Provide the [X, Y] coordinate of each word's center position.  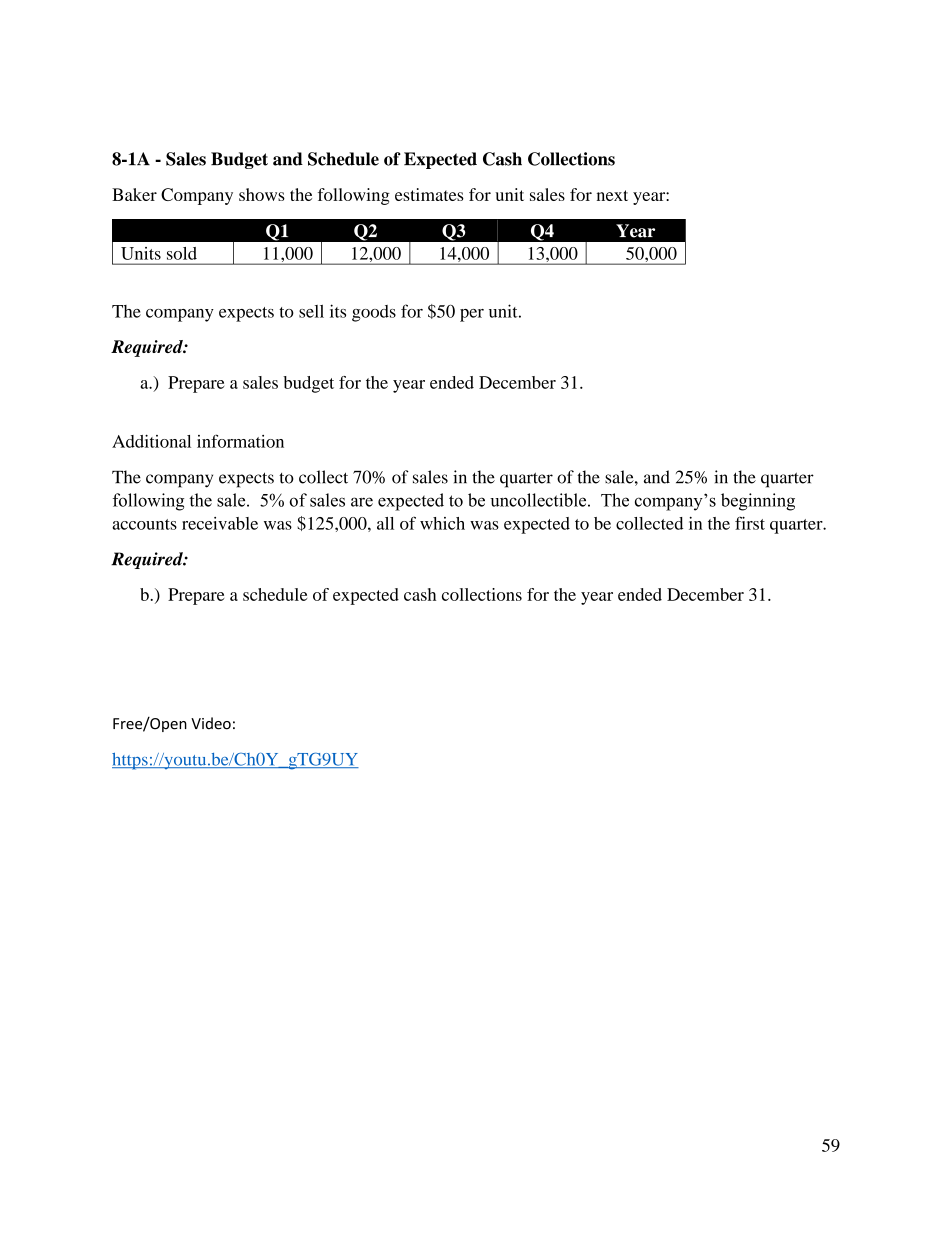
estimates [429, 194]
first [750, 523]
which [442, 523]
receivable [220, 523]
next [612, 195]
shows [262, 194]
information [240, 441]
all [385, 523]
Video [211, 723]
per [472, 315]
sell [311, 311]
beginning [758, 502]
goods [374, 313]
